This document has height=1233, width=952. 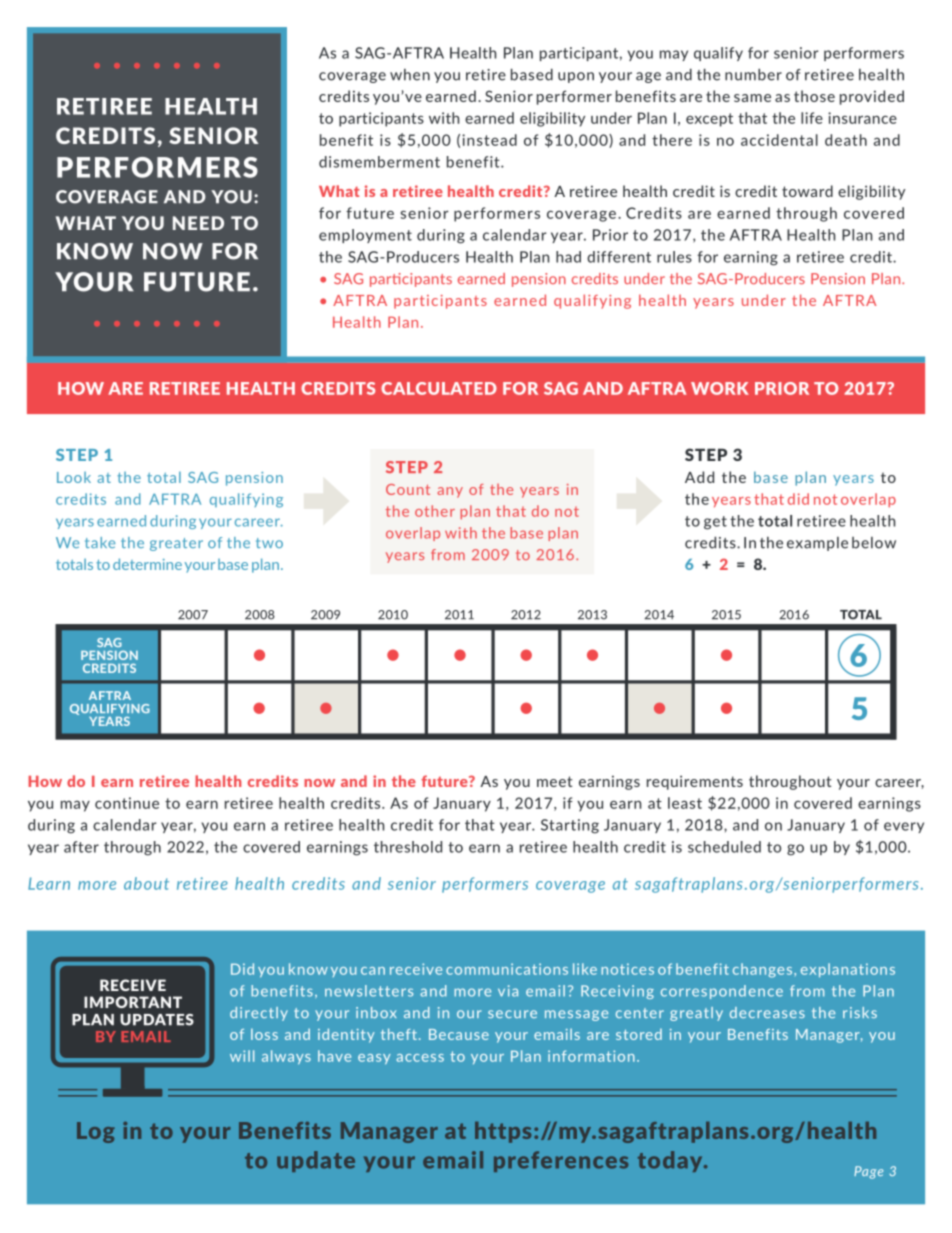 I want to click on WORK, so click(x=720, y=388).
